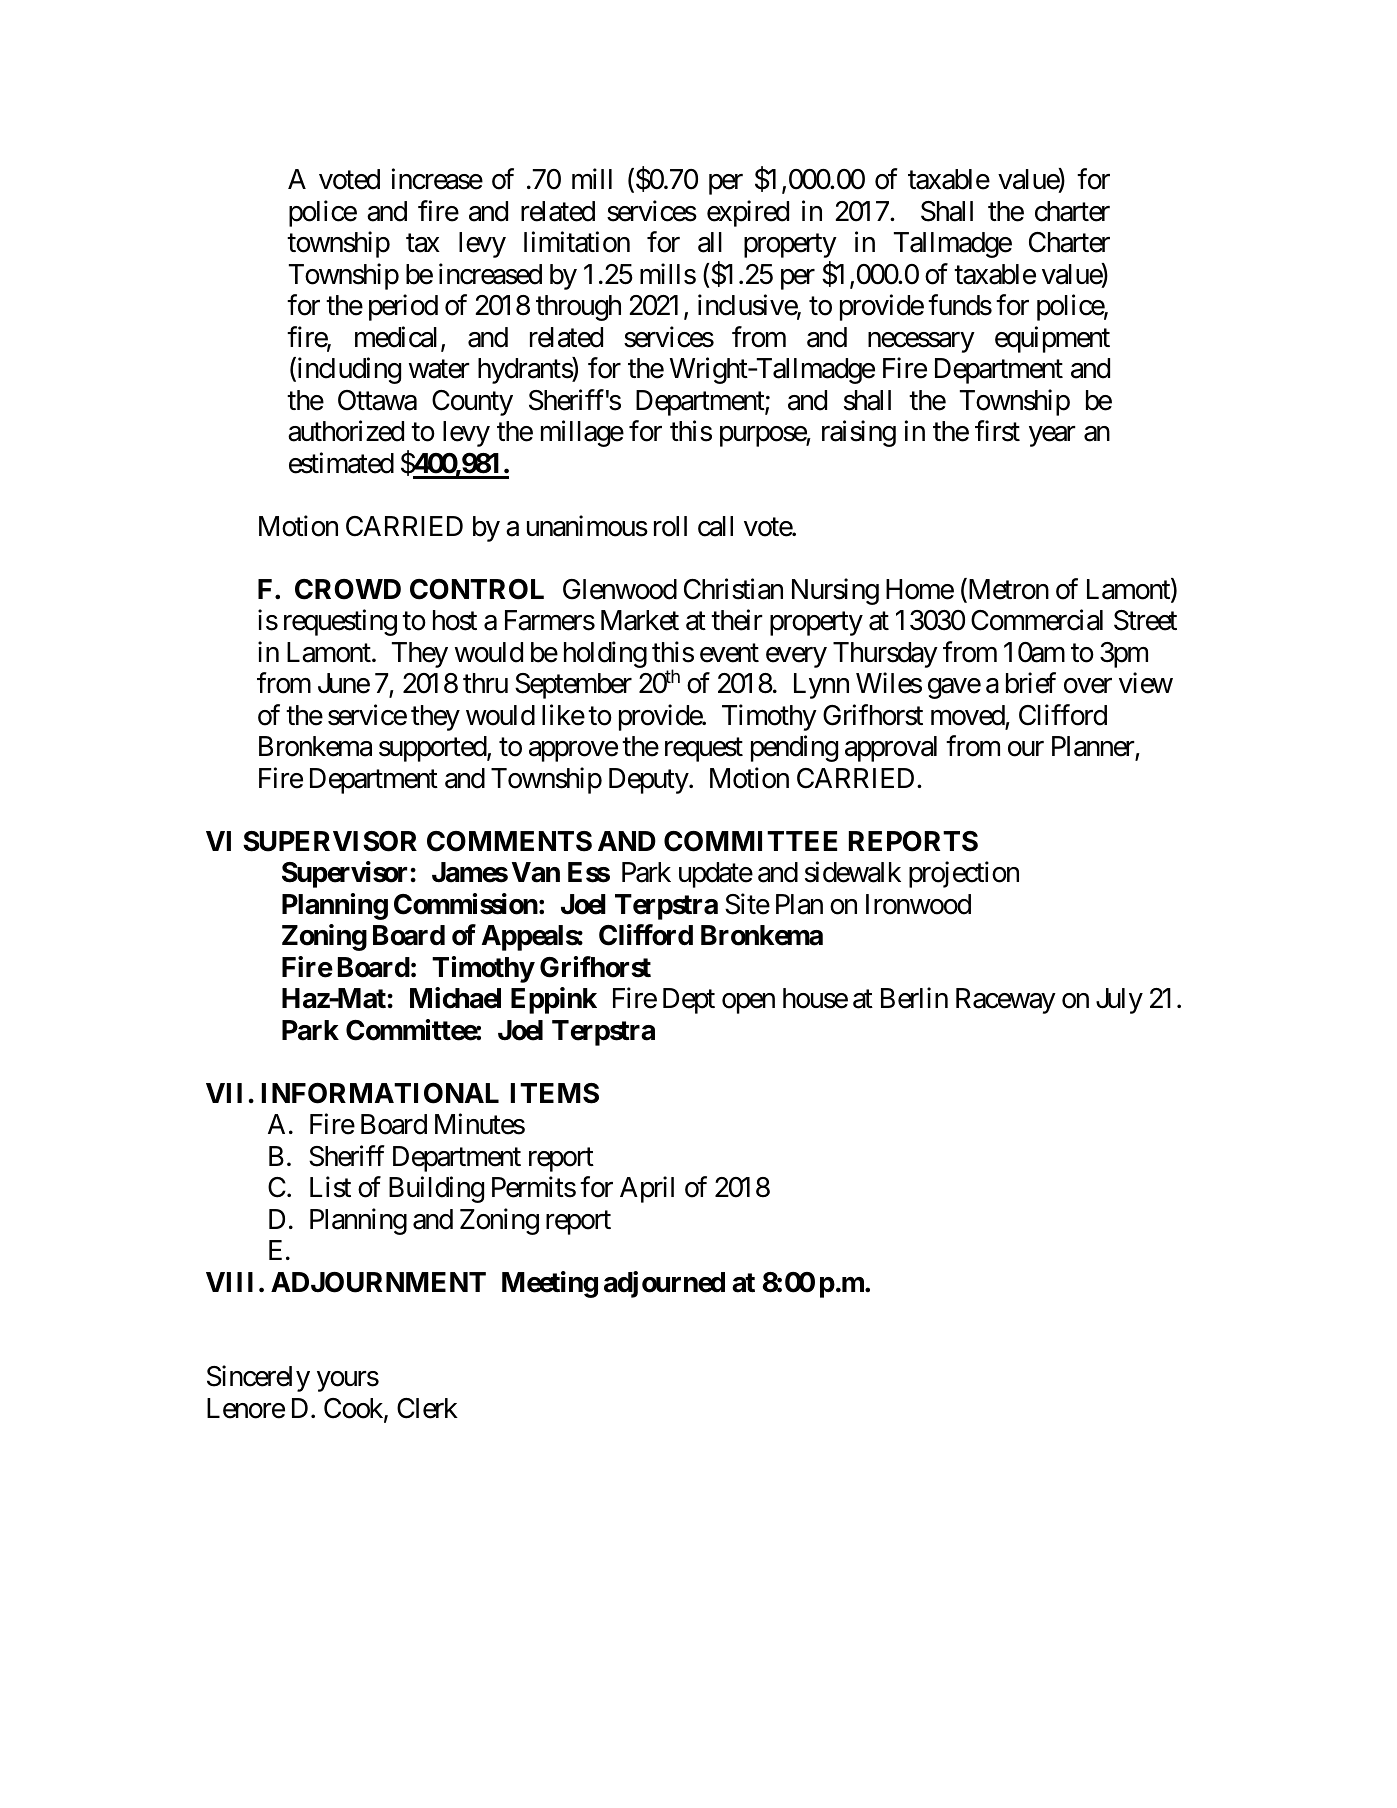 The width and height of the screenshot is (1397, 1808). Describe the element at coordinates (647, 1190) in the screenshot. I see `April` at that location.
